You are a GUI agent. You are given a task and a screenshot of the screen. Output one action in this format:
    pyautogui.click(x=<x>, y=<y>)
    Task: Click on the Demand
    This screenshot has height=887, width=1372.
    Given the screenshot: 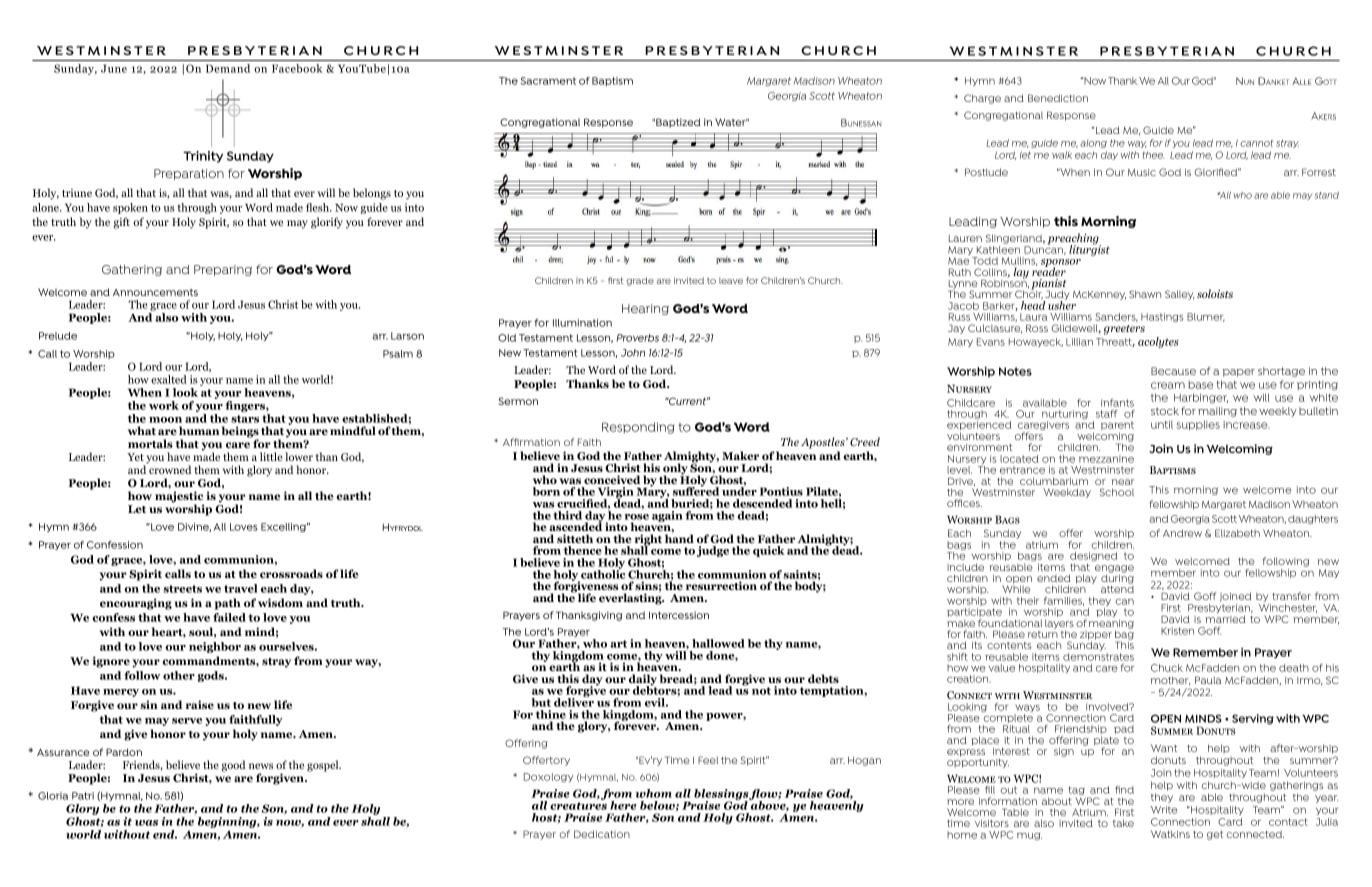 What is the action you would take?
    pyautogui.click(x=228, y=68)
